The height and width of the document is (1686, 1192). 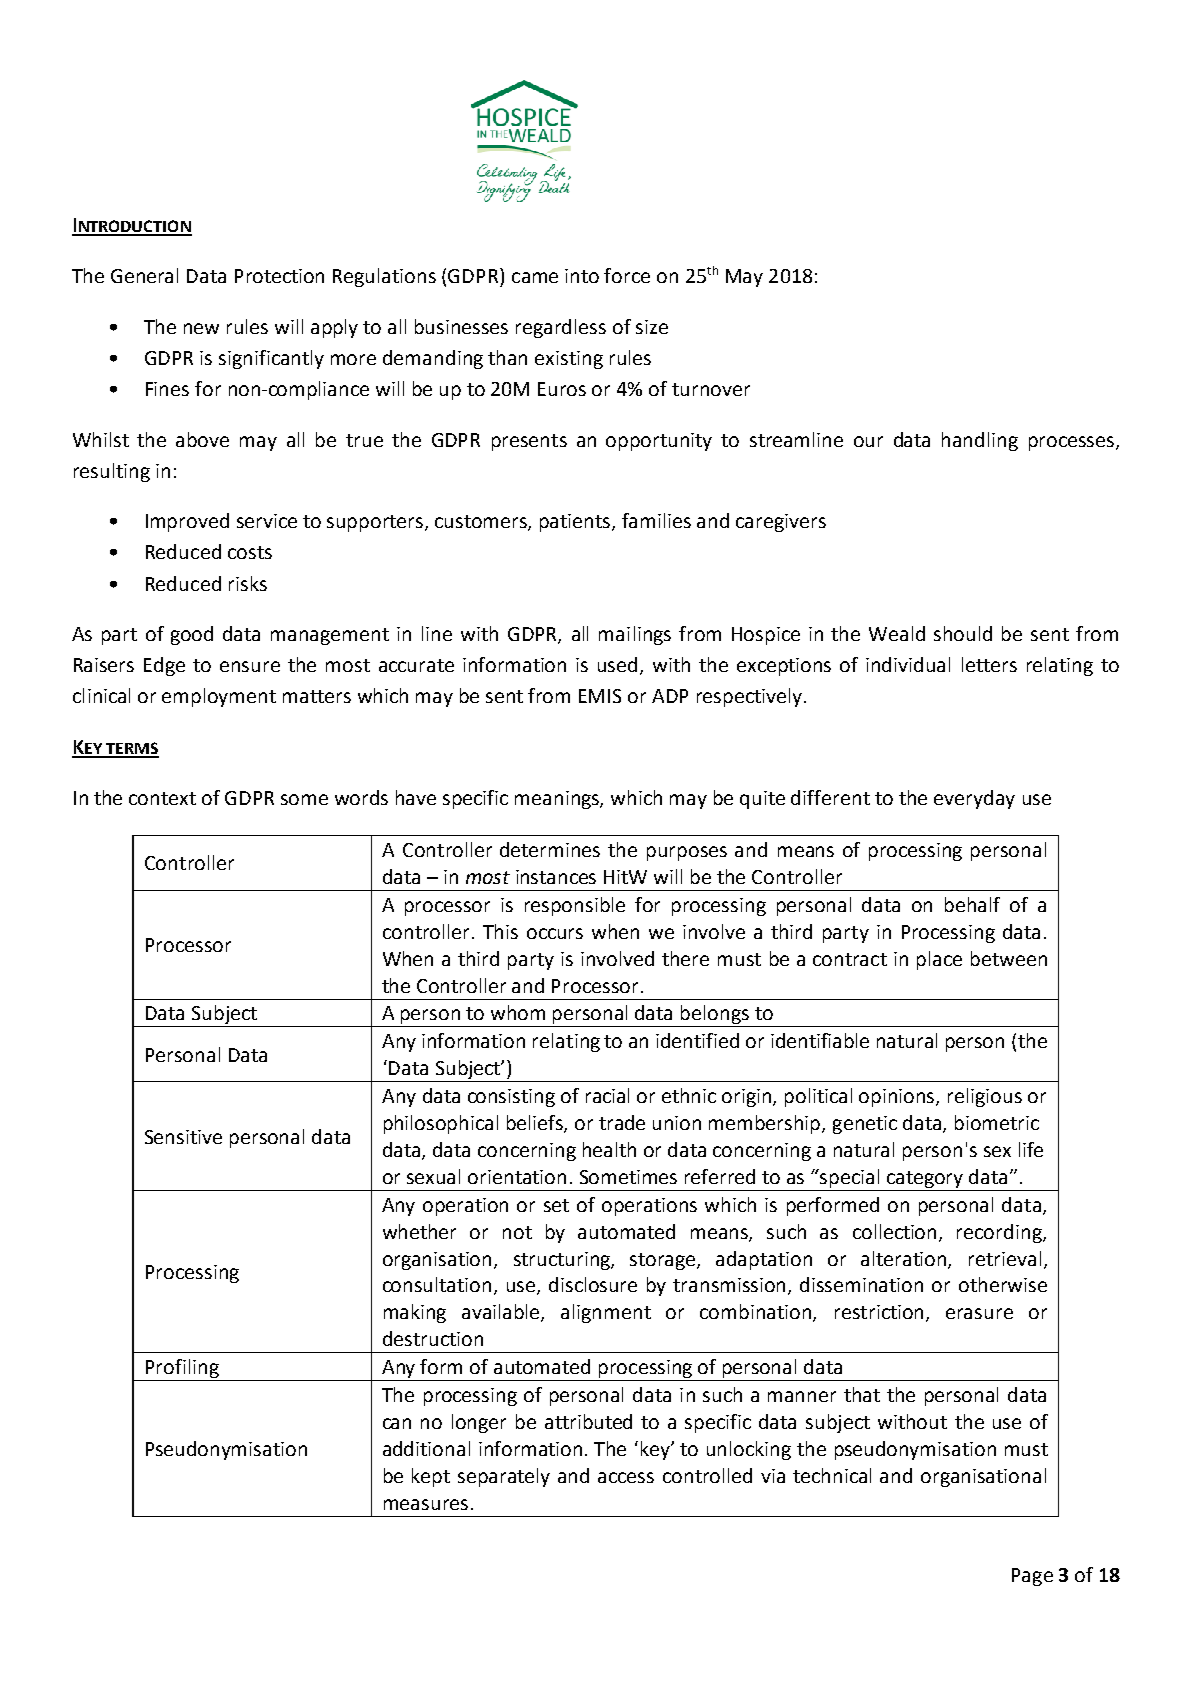 What do you see at coordinates (201, 328) in the document?
I see `new` at bounding box center [201, 328].
